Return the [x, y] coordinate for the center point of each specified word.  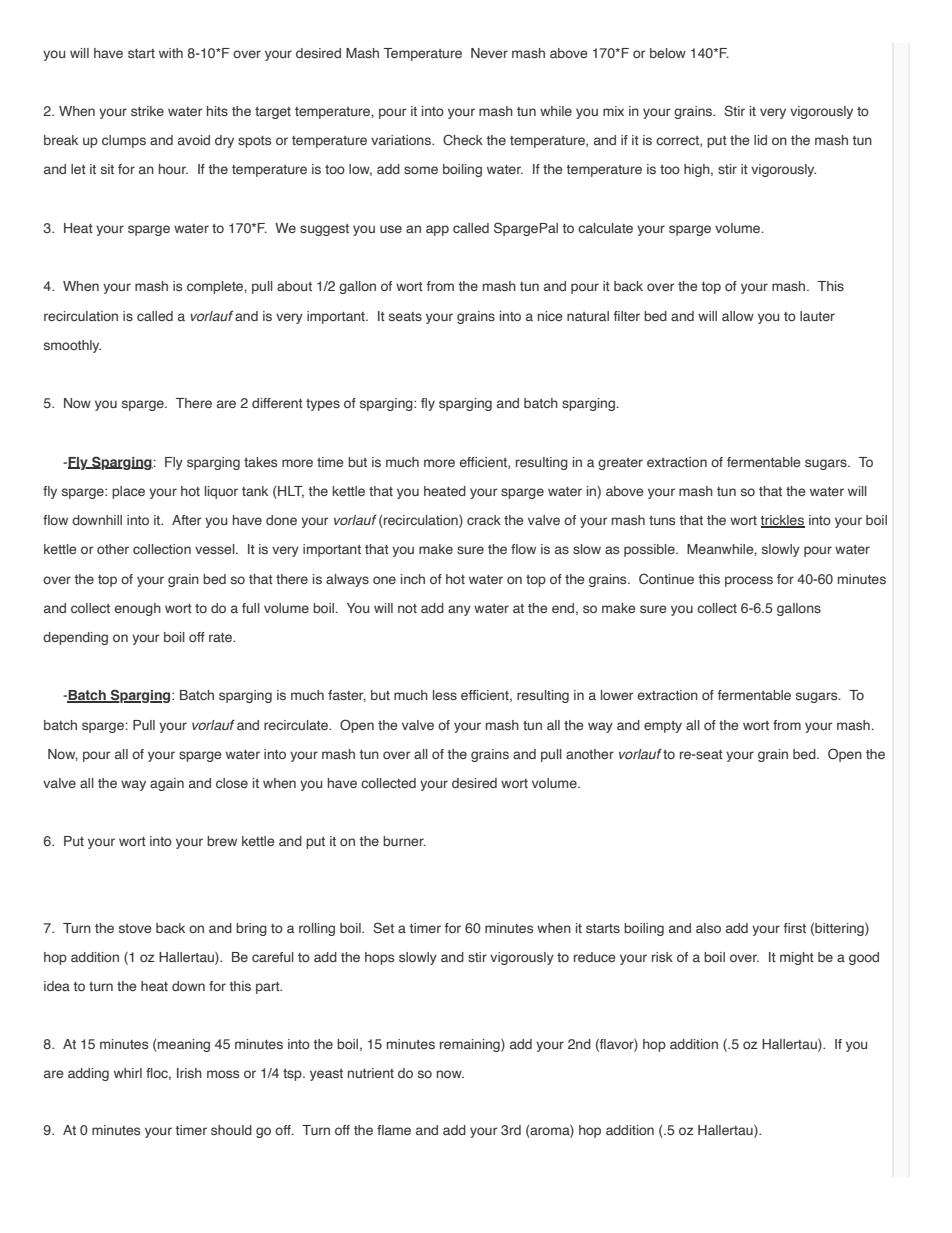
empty [663, 727]
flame [394, 1130]
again [167, 784]
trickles [783, 521]
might [797, 958]
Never [489, 53]
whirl [128, 1073]
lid [760, 140]
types [323, 405]
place [128, 492]
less [445, 695]
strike [147, 111]
